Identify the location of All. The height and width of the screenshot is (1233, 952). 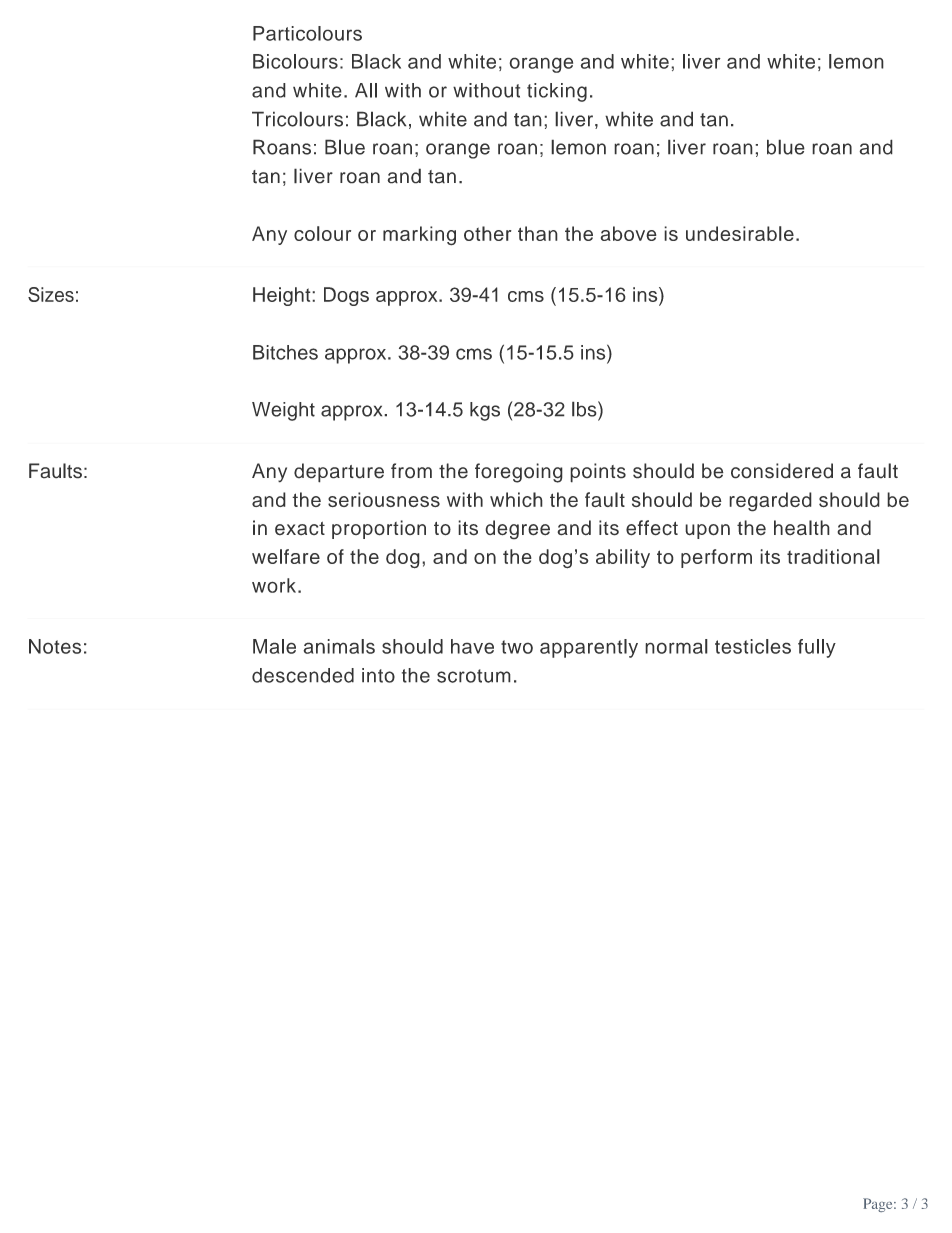
(366, 90).
